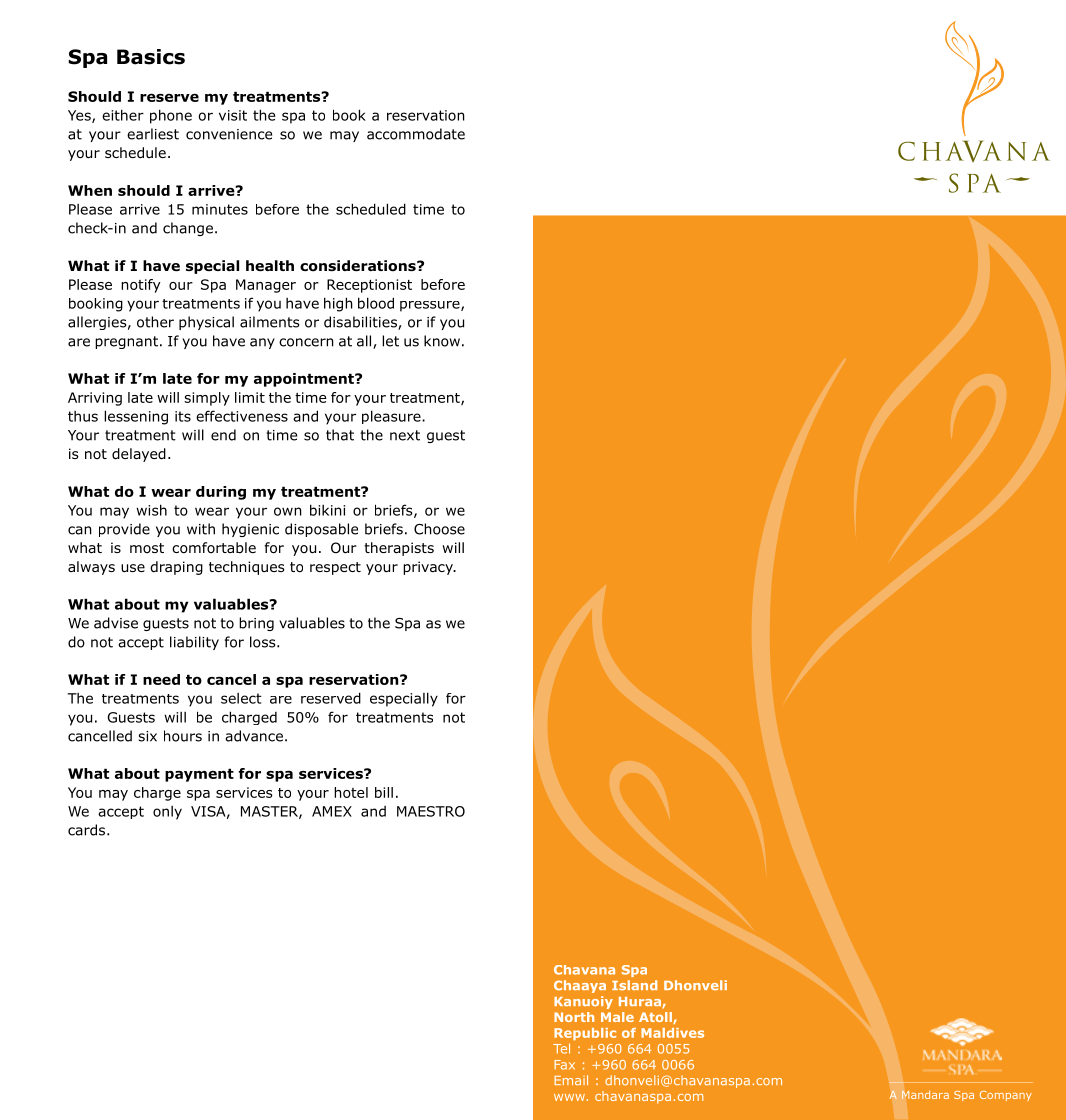 The height and width of the screenshot is (1120, 1066). What do you see at coordinates (634, 985) in the screenshot?
I see `Island` at bounding box center [634, 985].
